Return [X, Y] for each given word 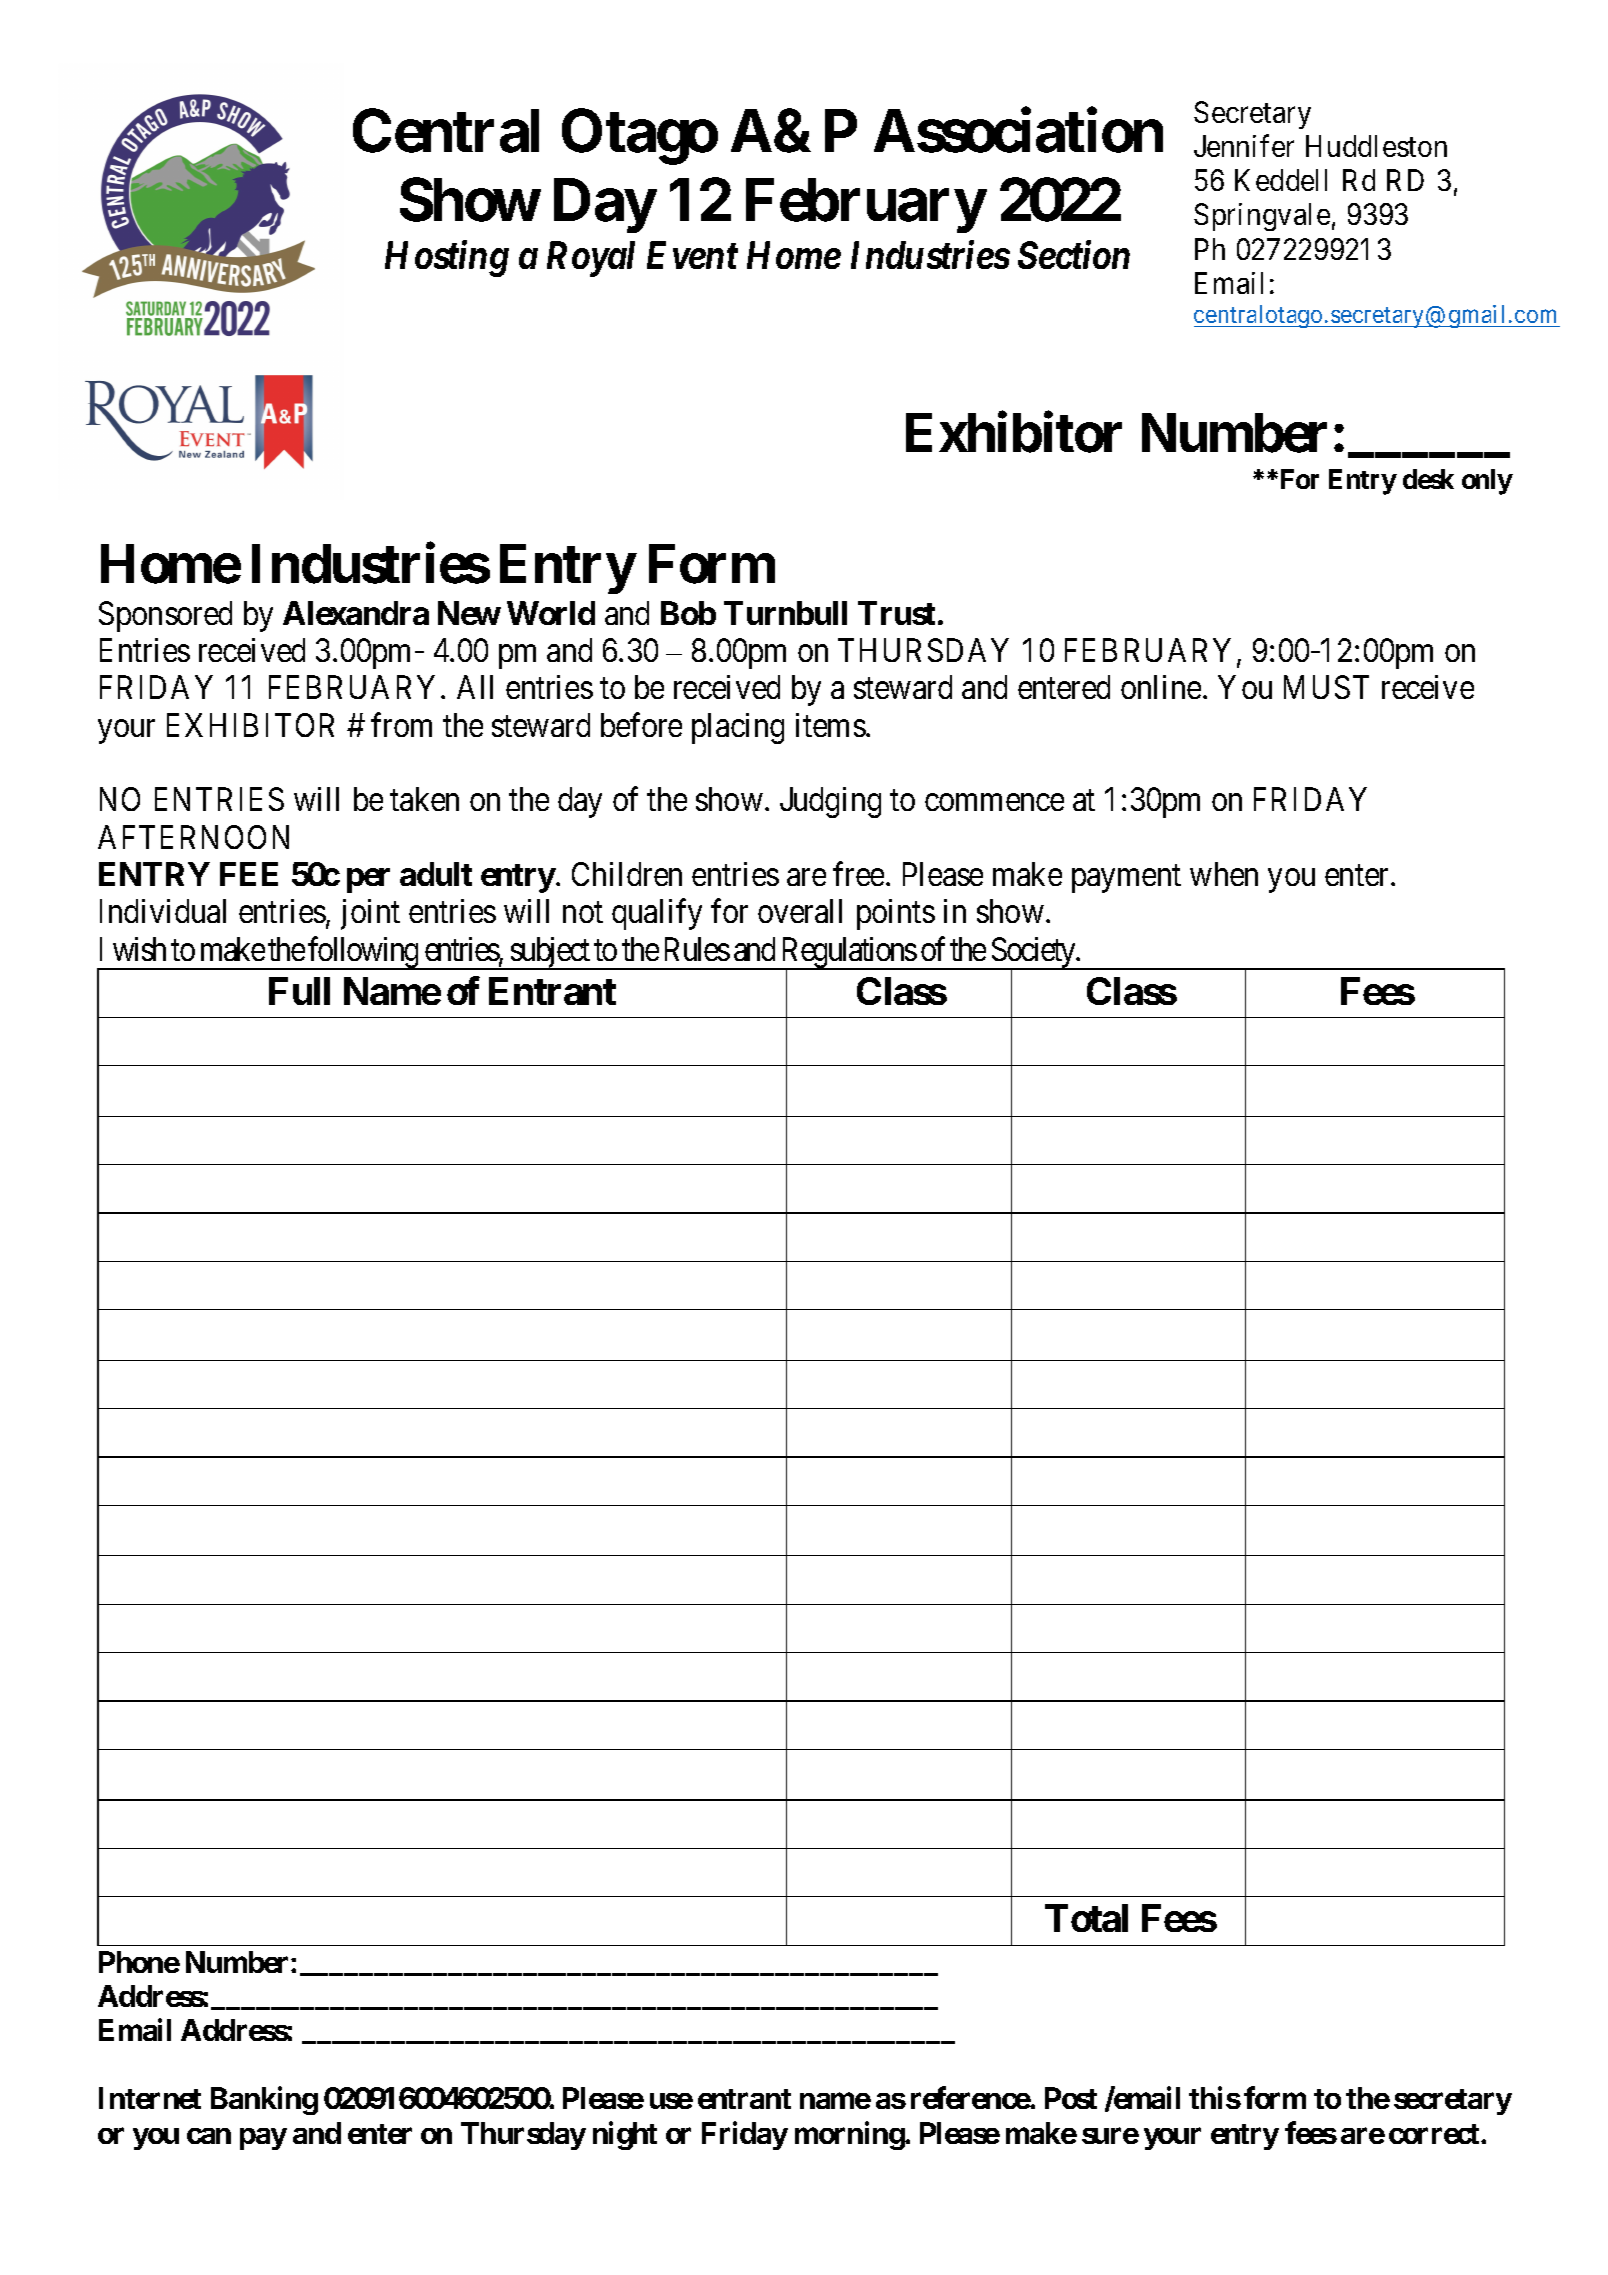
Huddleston [1376, 146]
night [625, 2135]
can [209, 2136]
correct [1435, 2134]
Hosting [447, 259]
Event [692, 255]
